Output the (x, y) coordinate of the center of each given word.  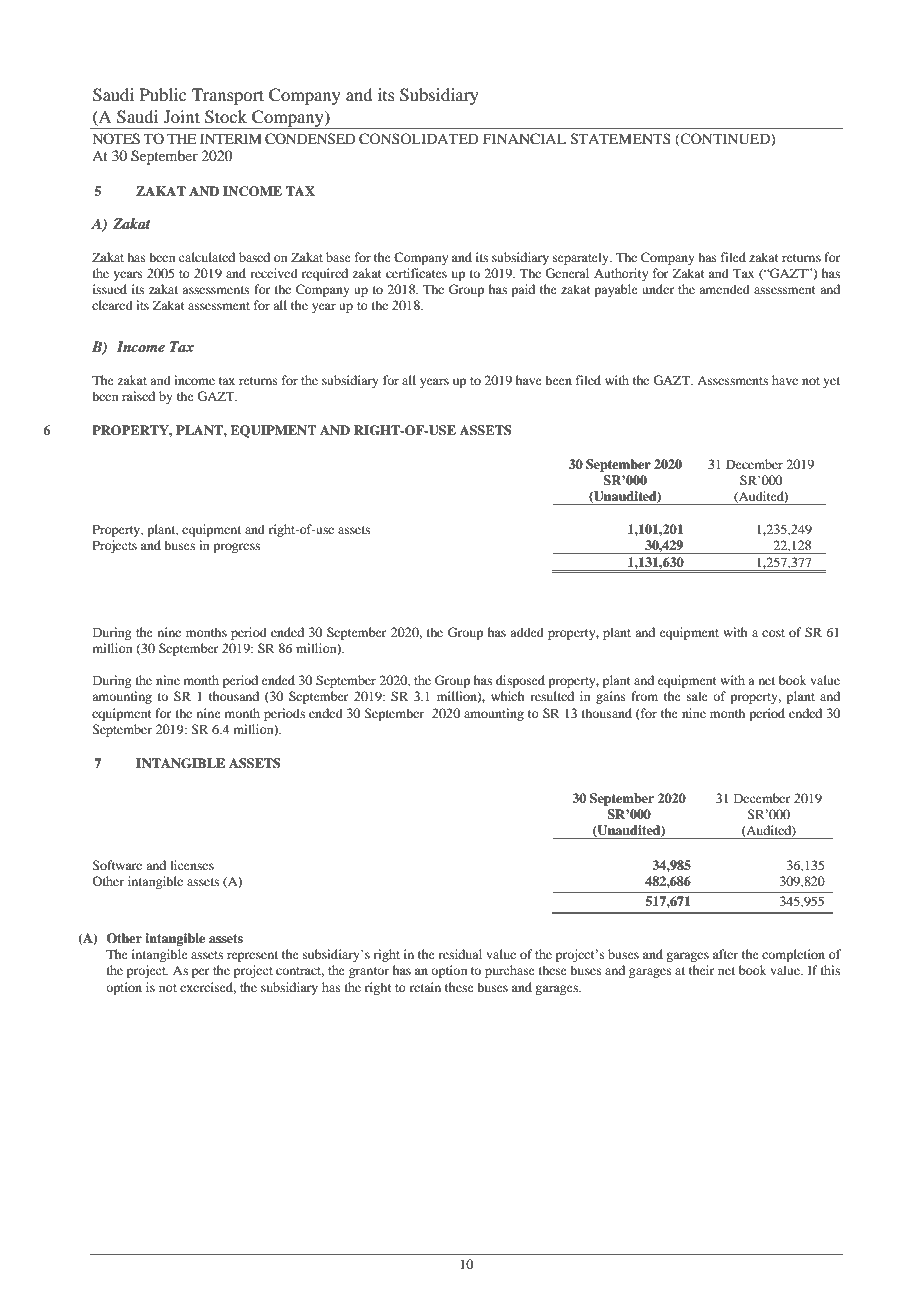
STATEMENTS (621, 139)
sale (697, 696)
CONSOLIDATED (419, 139)
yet (831, 382)
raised (138, 396)
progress (236, 548)
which (507, 696)
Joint (182, 116)
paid (523, 290)
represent (252, 956)
